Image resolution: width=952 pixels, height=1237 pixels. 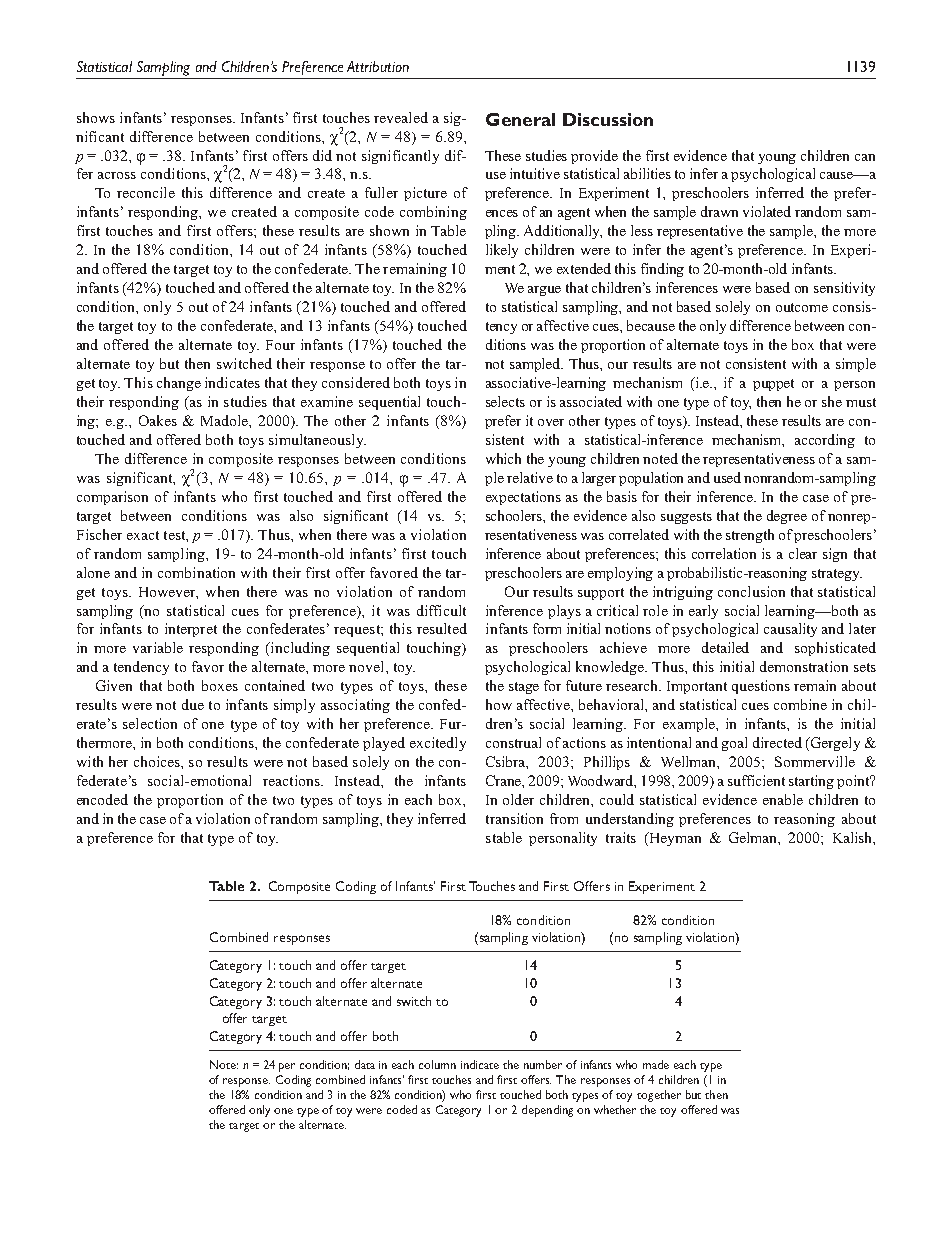 What do you see at coordinates (365, 1064) in the screenshot?
I see `data` at bounding box center [365, 1064].
